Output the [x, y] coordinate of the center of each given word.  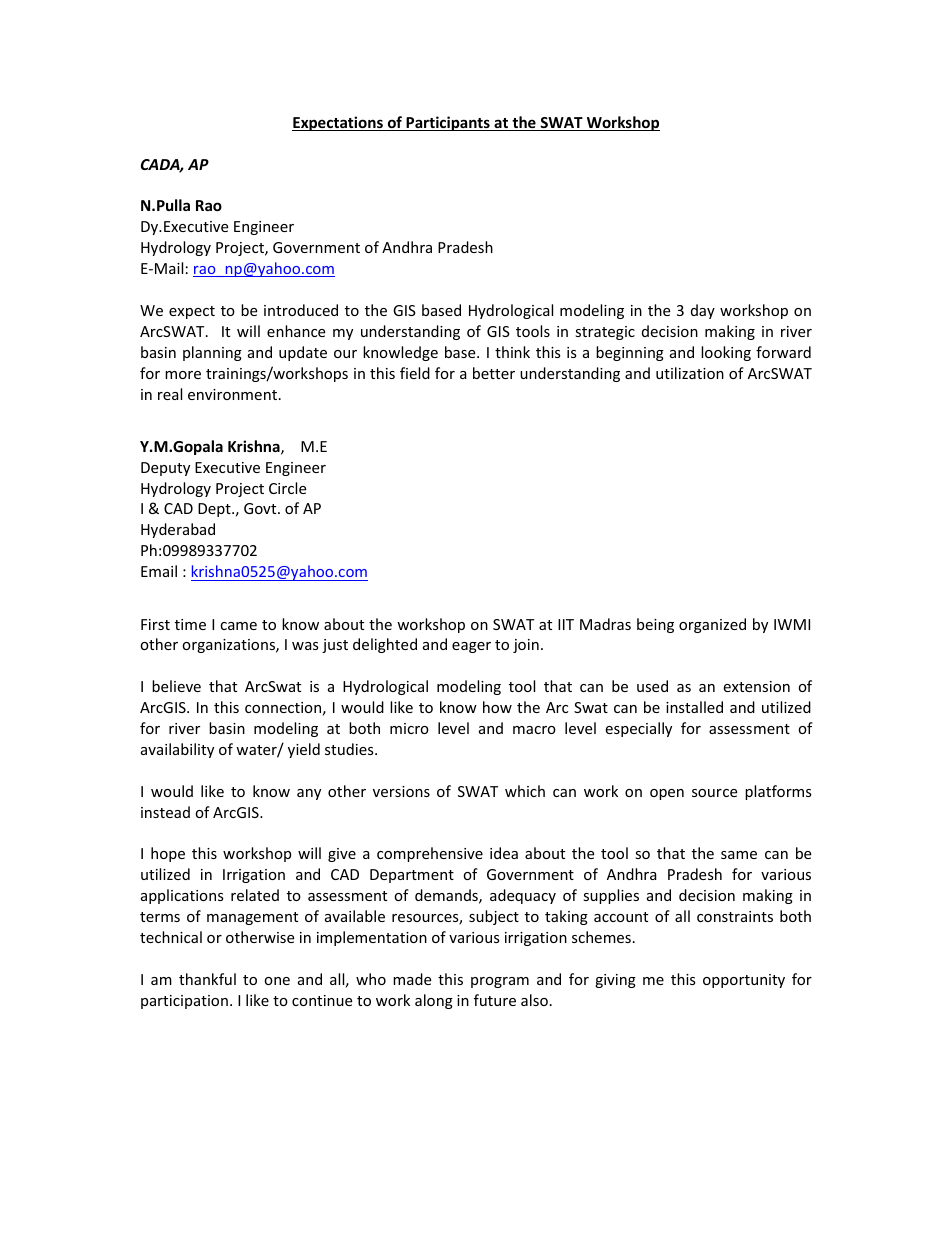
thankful [207, 979]
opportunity [744, 981]
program [500, 982]
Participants [448, 123]
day [703, 311]
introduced [301, 310]
